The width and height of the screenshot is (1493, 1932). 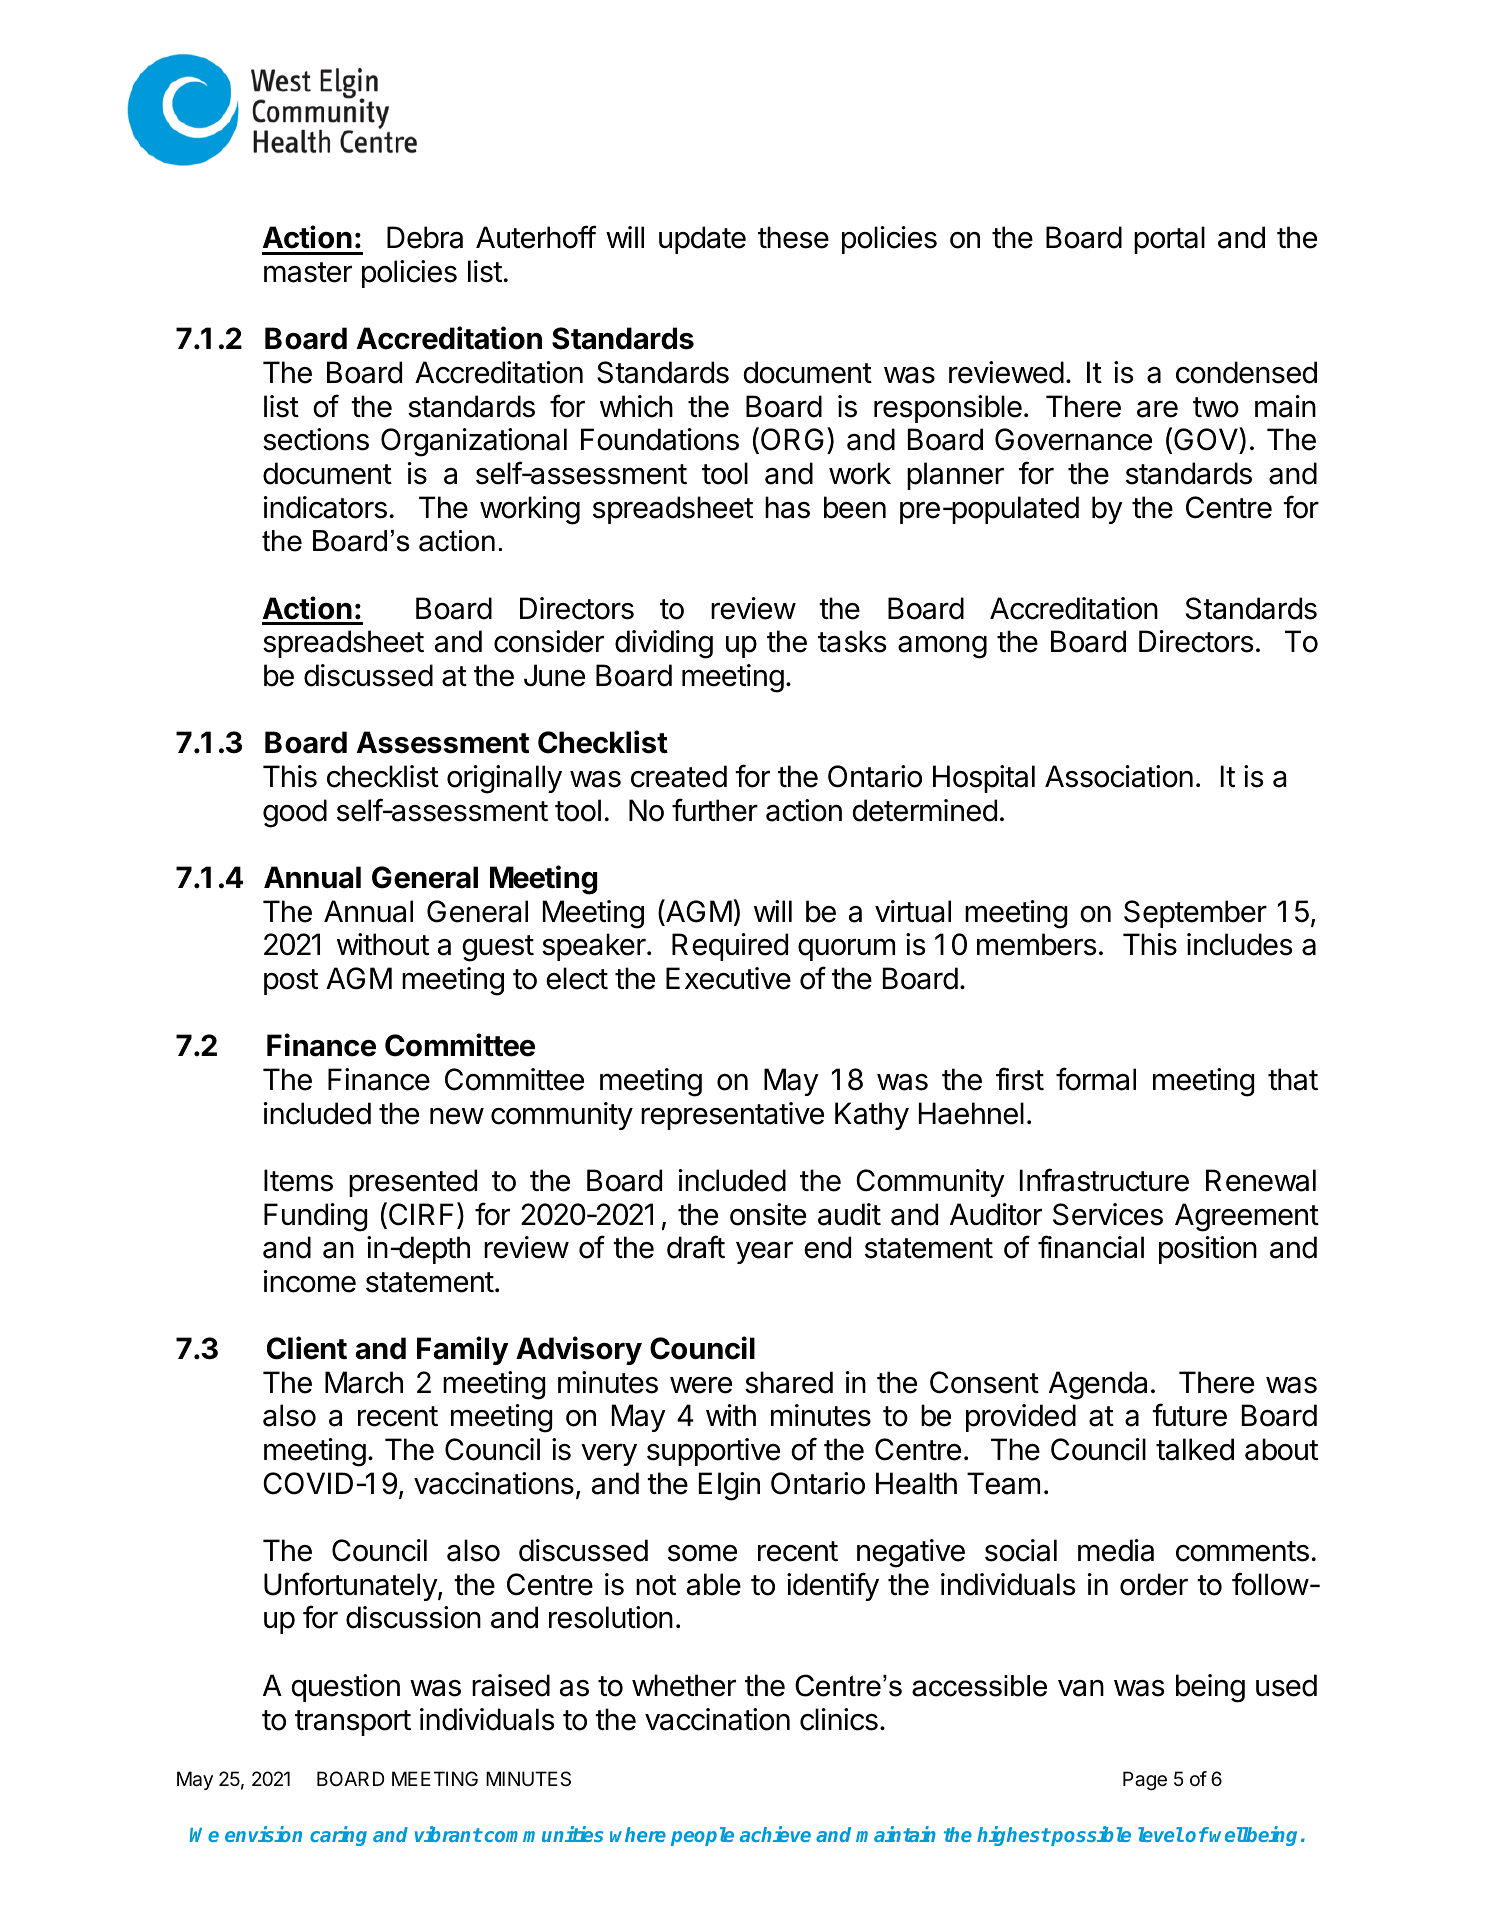 I want to click on Debra, so click(x=425, y=237).
